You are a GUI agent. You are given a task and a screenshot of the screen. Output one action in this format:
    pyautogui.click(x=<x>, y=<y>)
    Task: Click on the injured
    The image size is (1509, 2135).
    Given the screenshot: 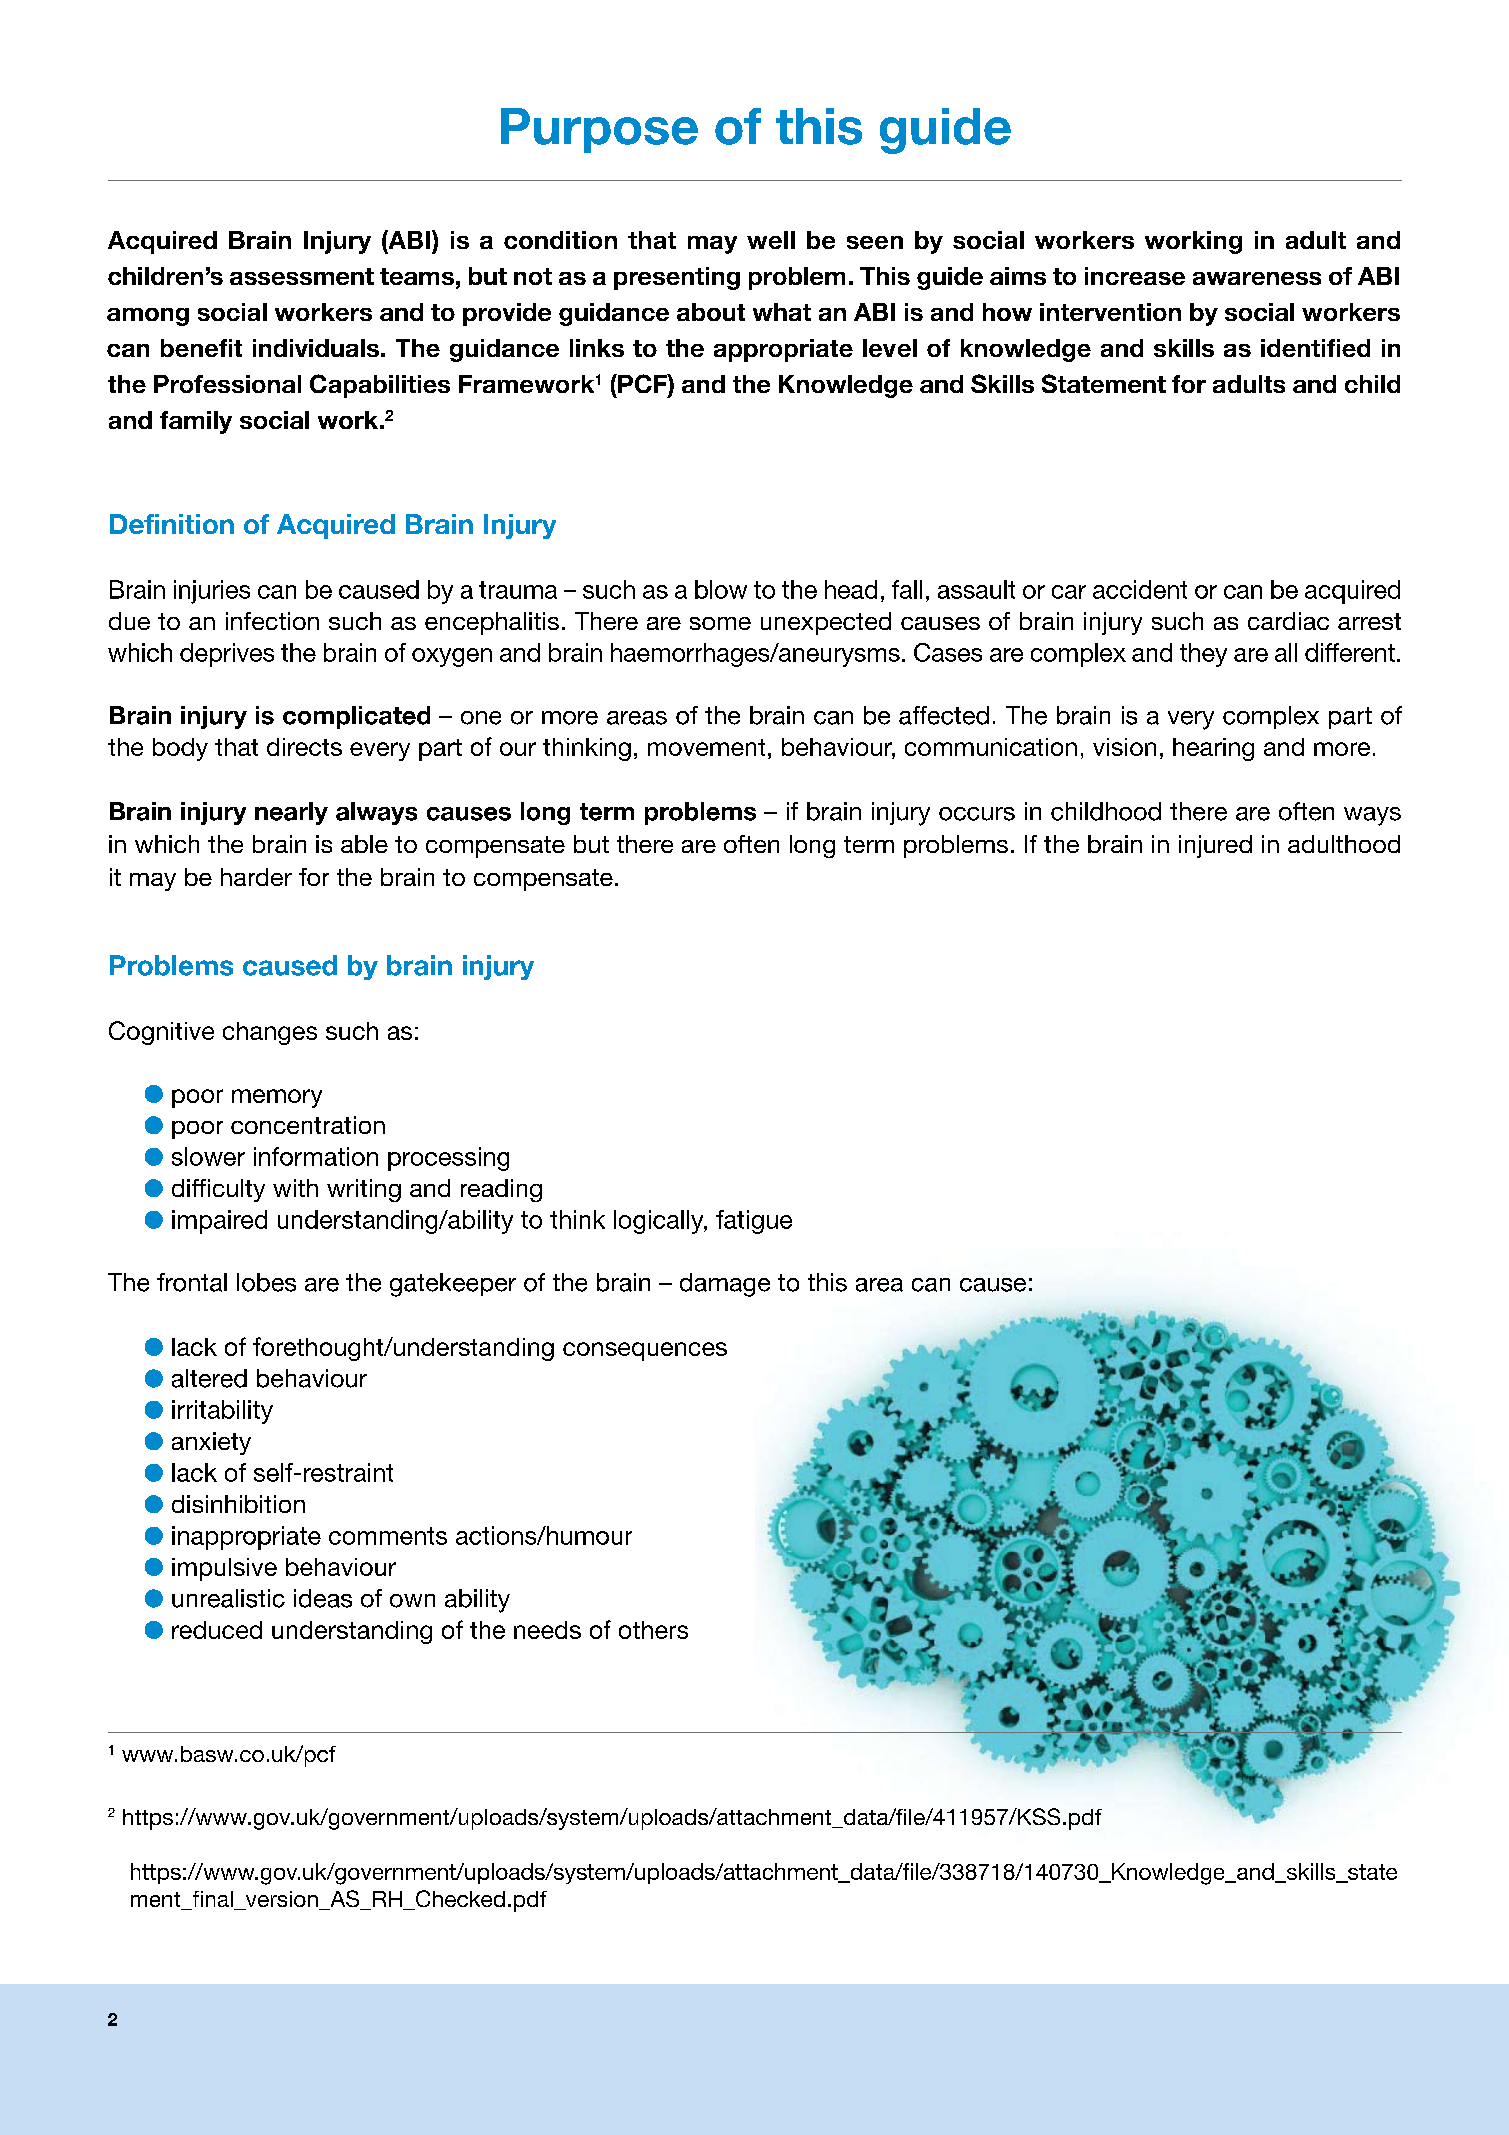 What is the action you would take?
    pyautogui.click(x=1215, y=846)
